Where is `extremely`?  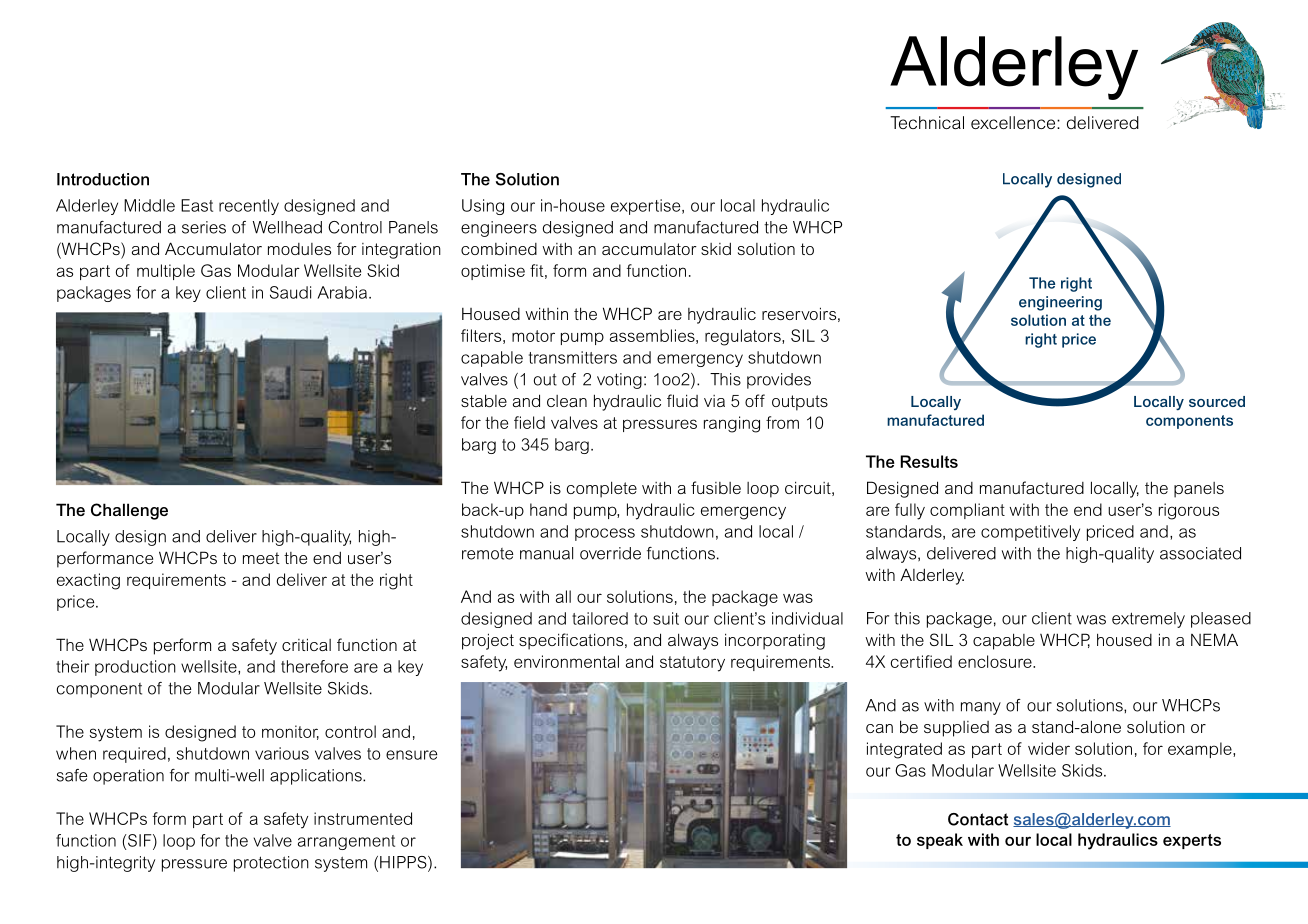
extremely is located at coordinates (1148, 620).
